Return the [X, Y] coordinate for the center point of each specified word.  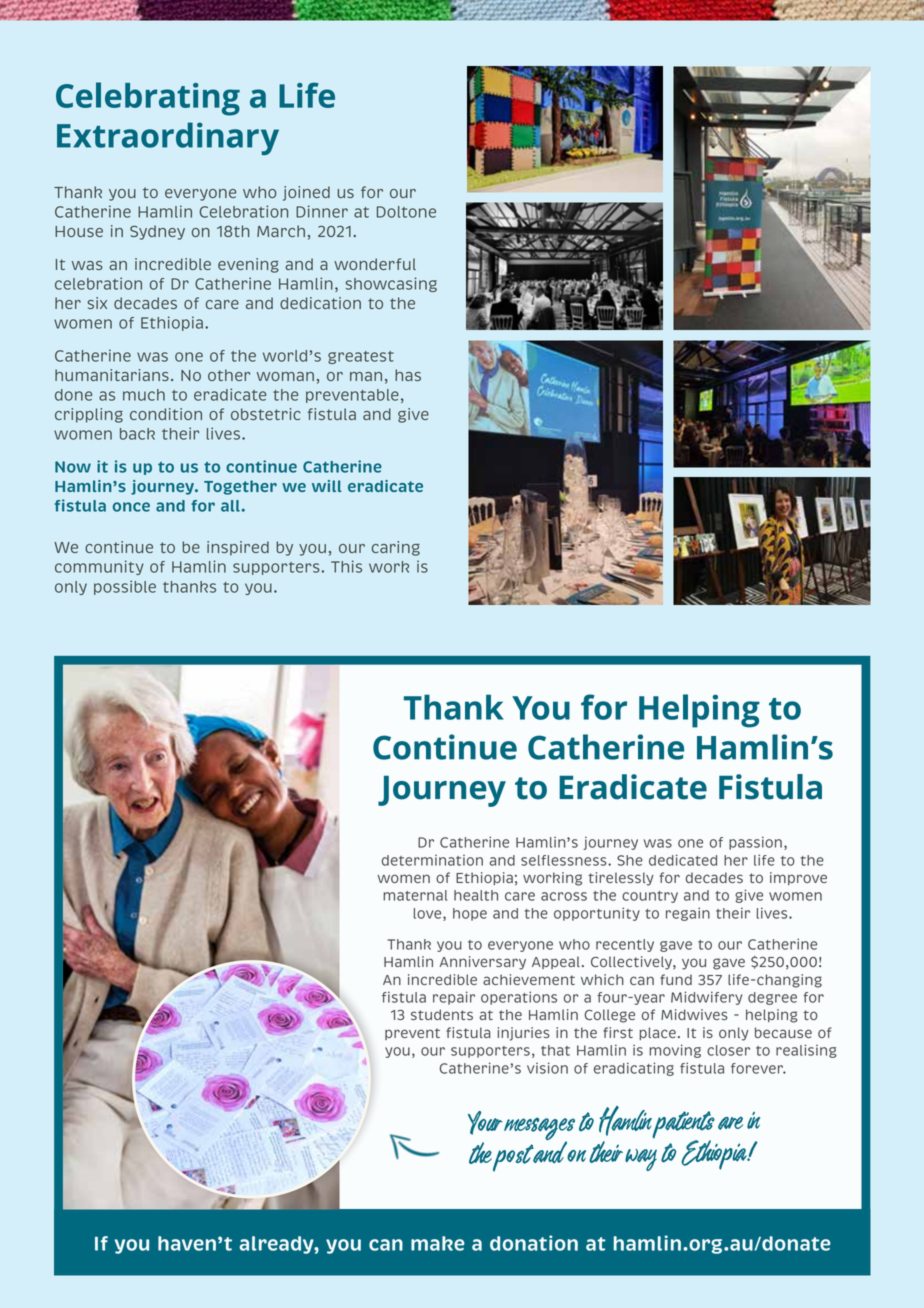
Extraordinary [168, 138]
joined [306, 193]
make [438, 1243]
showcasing [391, 284]
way [641, 1160]
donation [534, 1243]
